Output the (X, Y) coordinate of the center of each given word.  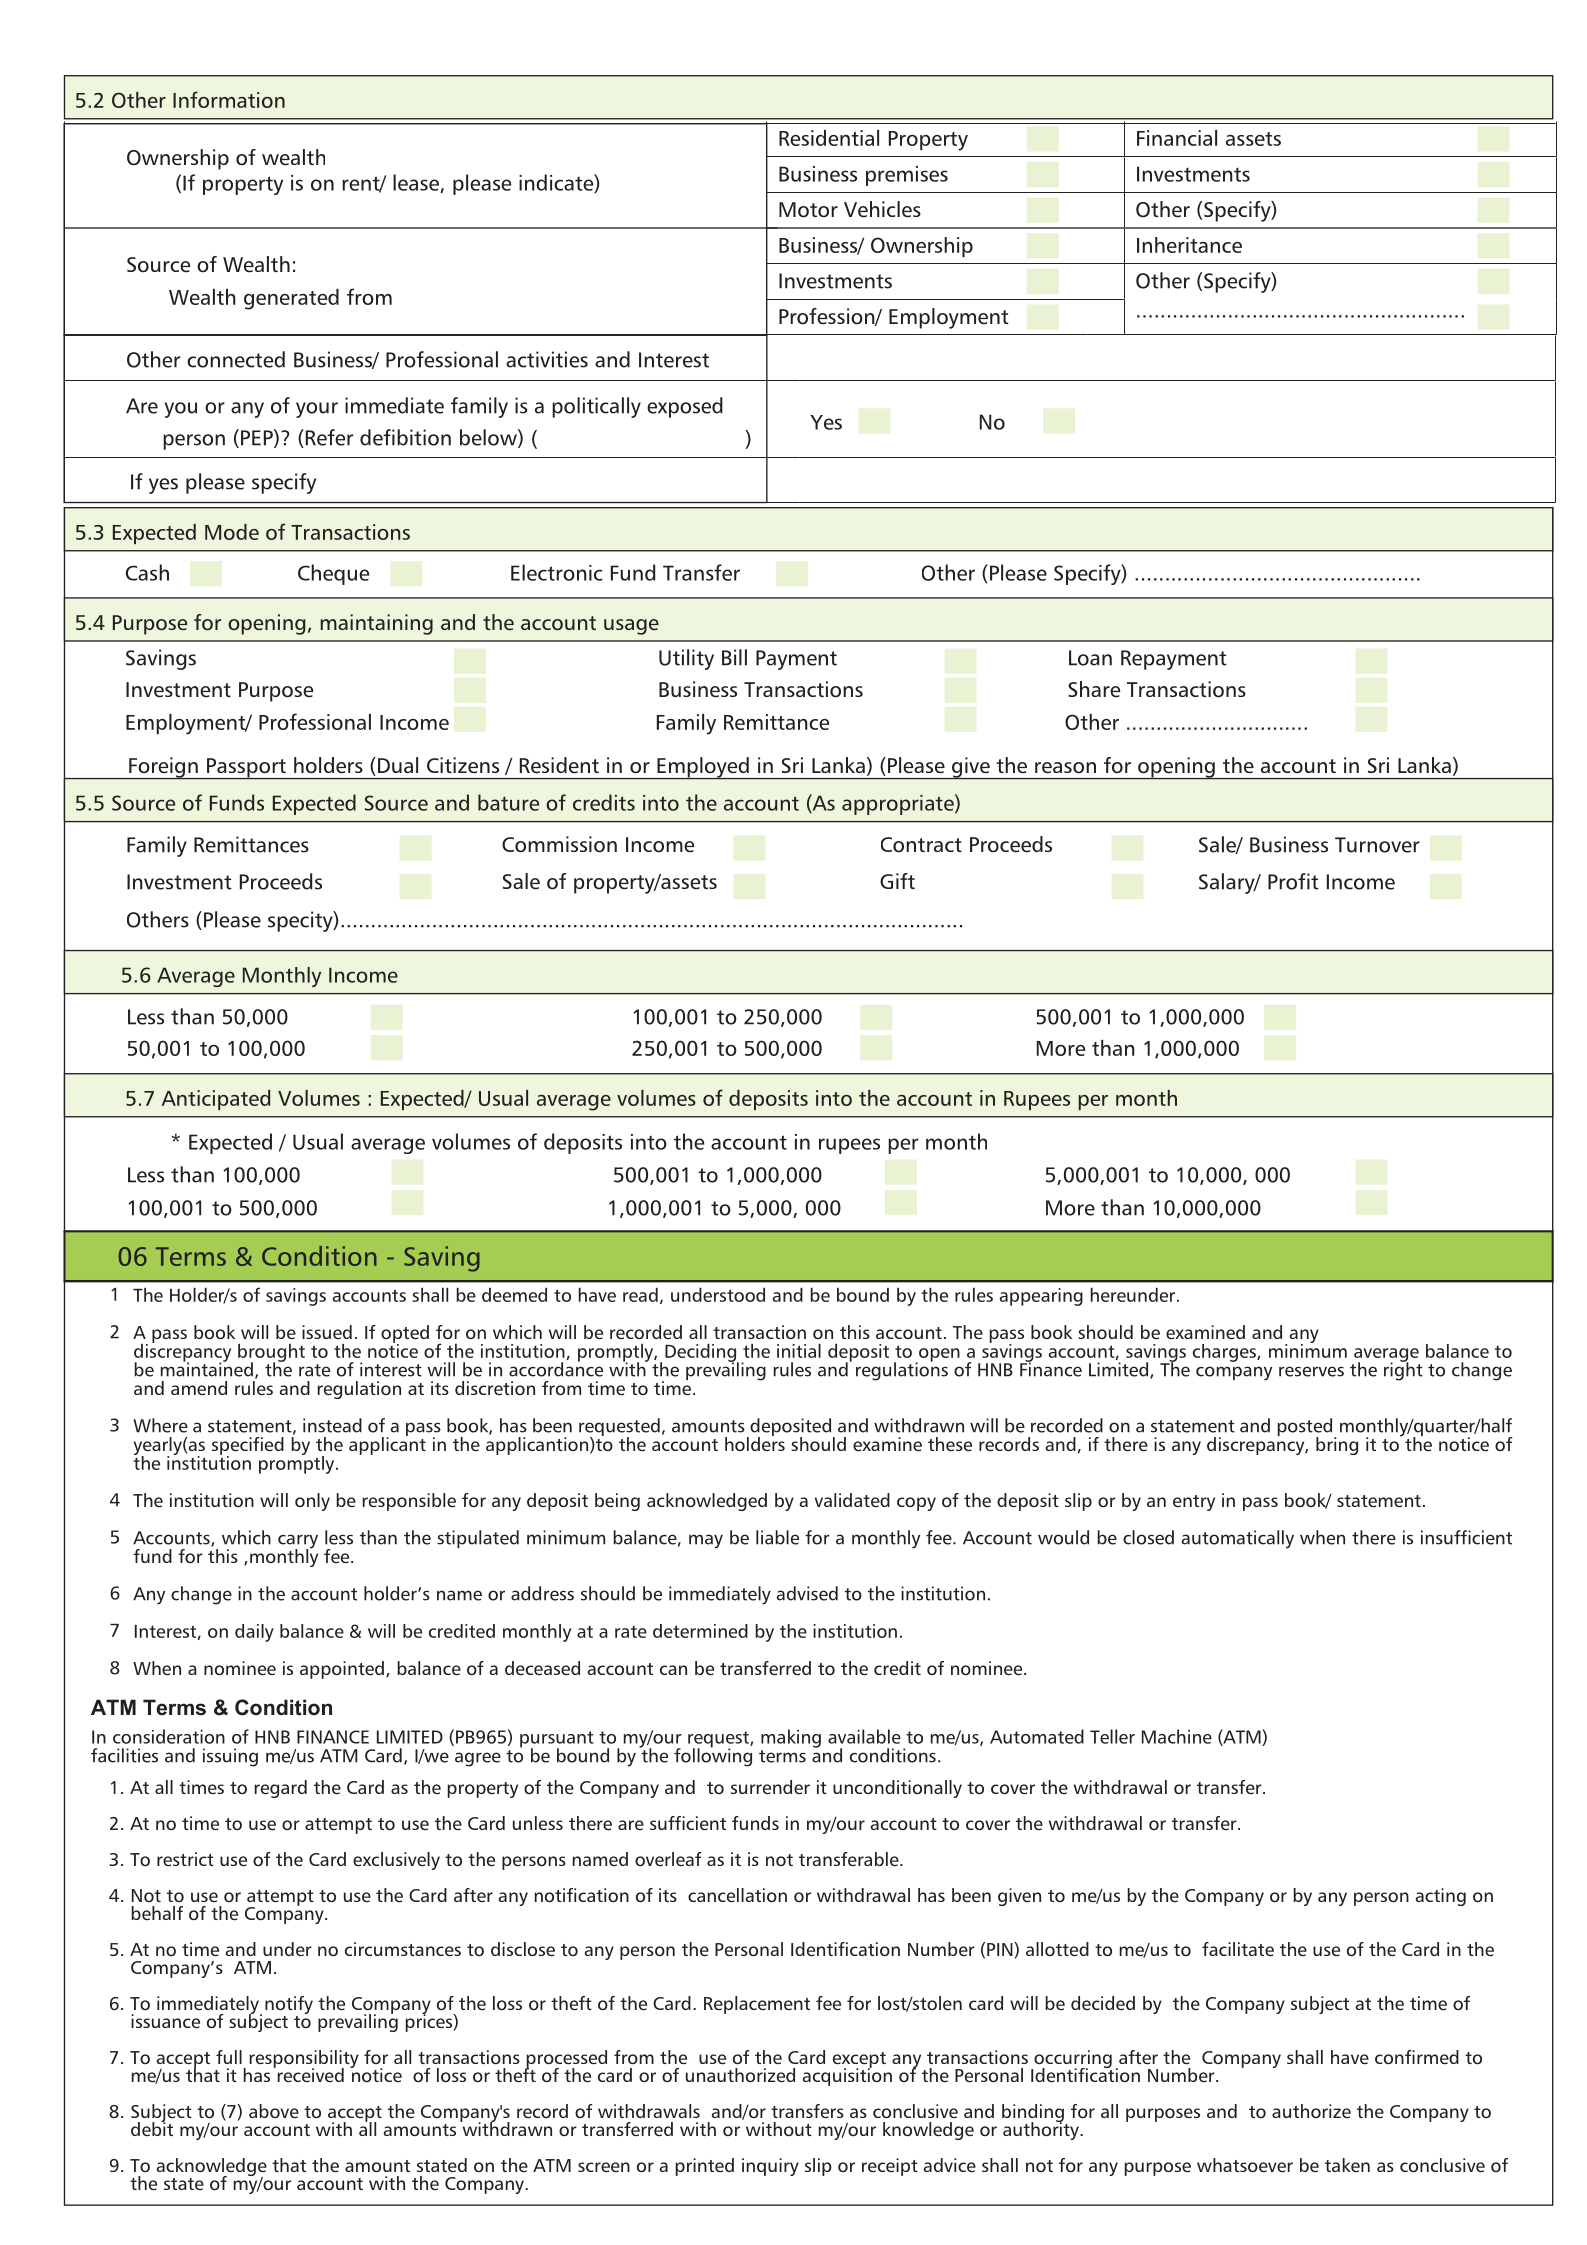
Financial (1177, 138)
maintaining (377, 624)
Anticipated (216, 1100)
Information (229, 99)
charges (1225, 1353)
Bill (734, 657)
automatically (1237, 1539)
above (274, 2111)
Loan (1090, 658)
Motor (808, 210)
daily (254, 1633)
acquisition (847, 2076)
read (640, 1295)
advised (807, 1593)
